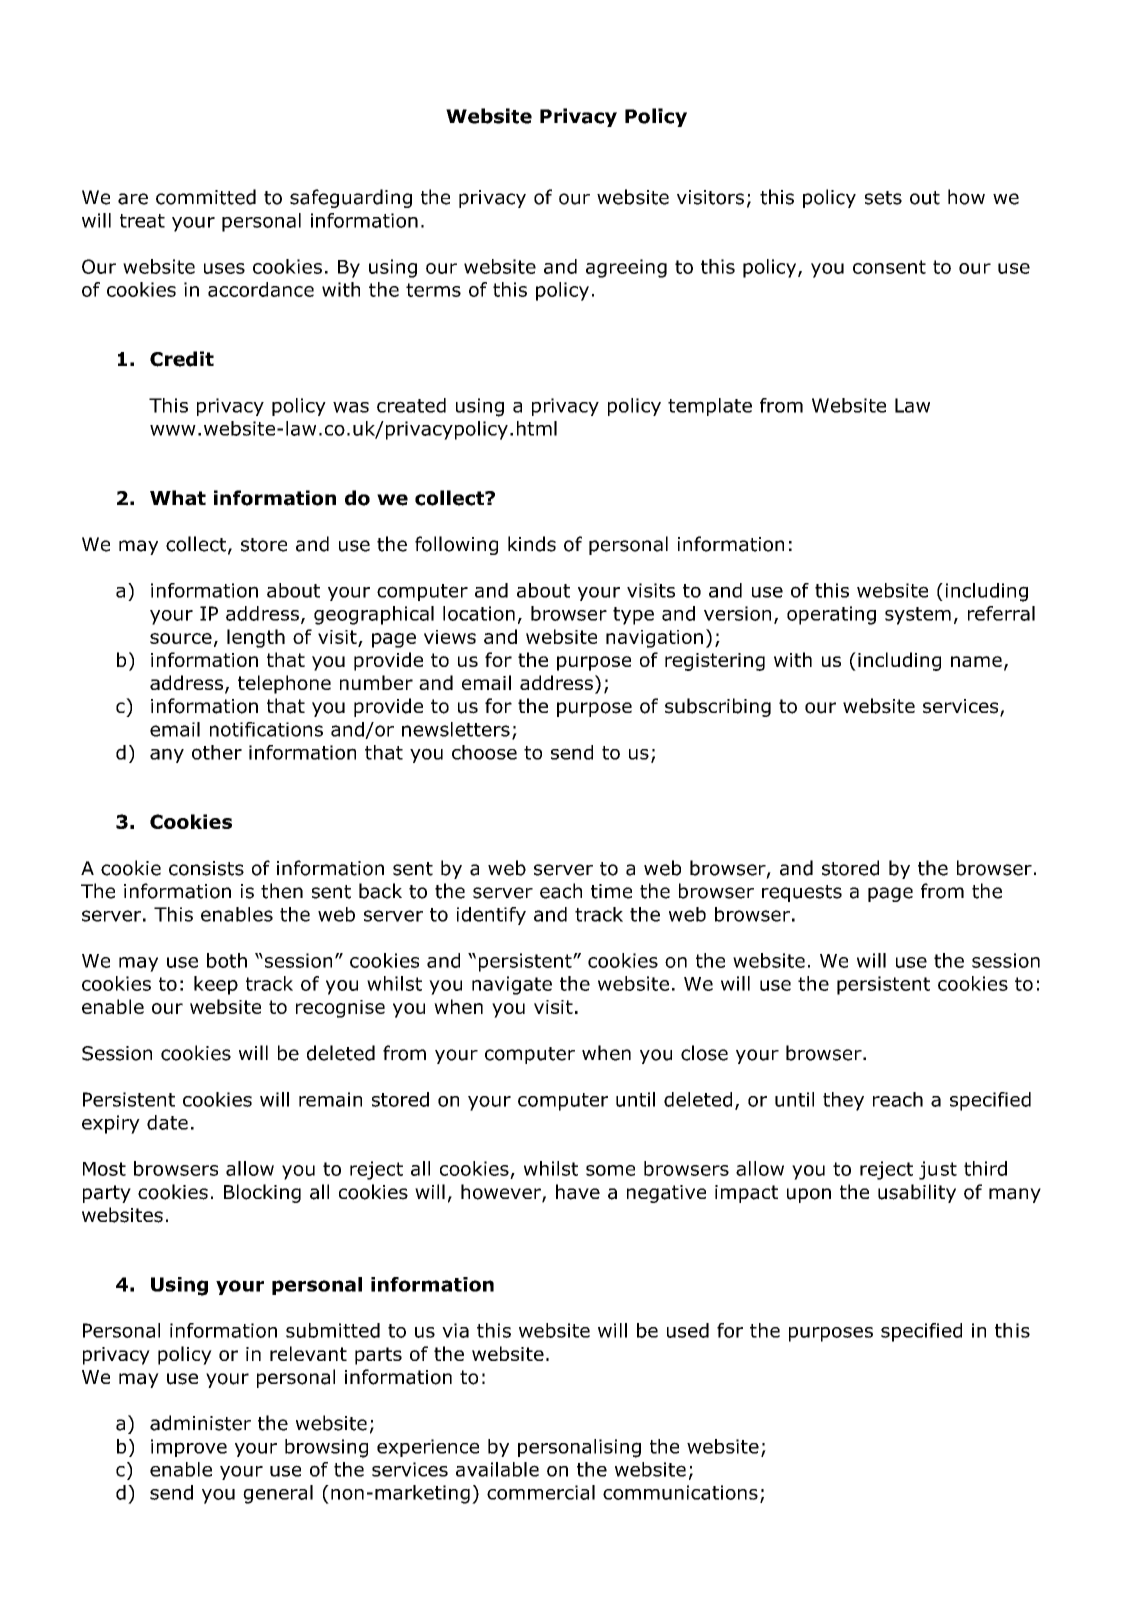 This screenshot has height=1602, width=1133. What do you see at coordinates (181, 638) in the screenshot?
I see `source` at bounding box center [181, 638].
